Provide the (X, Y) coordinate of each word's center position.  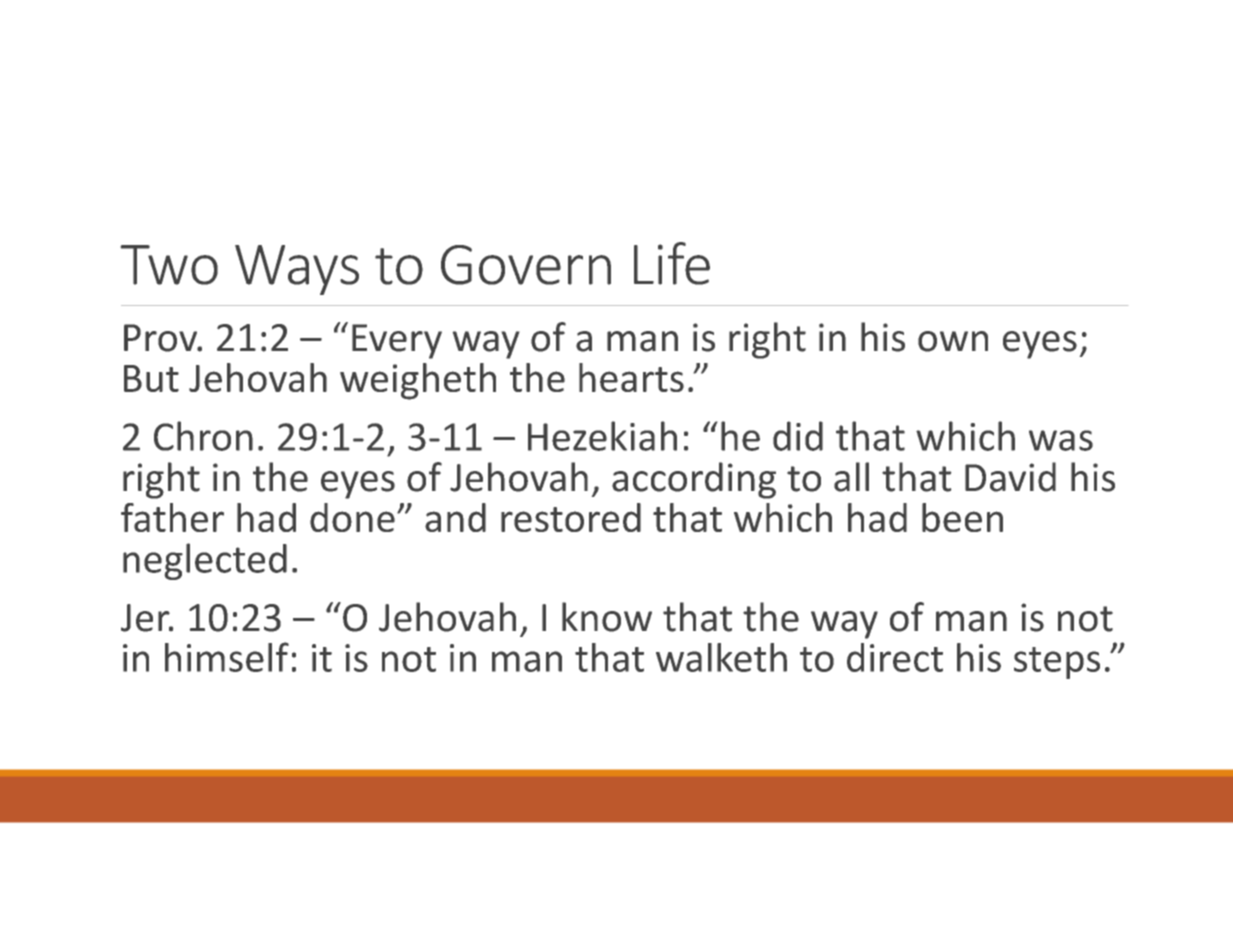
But (151, 378)
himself (227, 657)
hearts (631, 377)
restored (571, 517)
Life (672, 263)
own (953, 341)
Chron (203, 436)
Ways (297, 270)
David (1010, 477)
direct (895, 657)
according (694, 480)
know (607, 617)
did (798, 436)
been (962, 517)
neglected (205, 561)
